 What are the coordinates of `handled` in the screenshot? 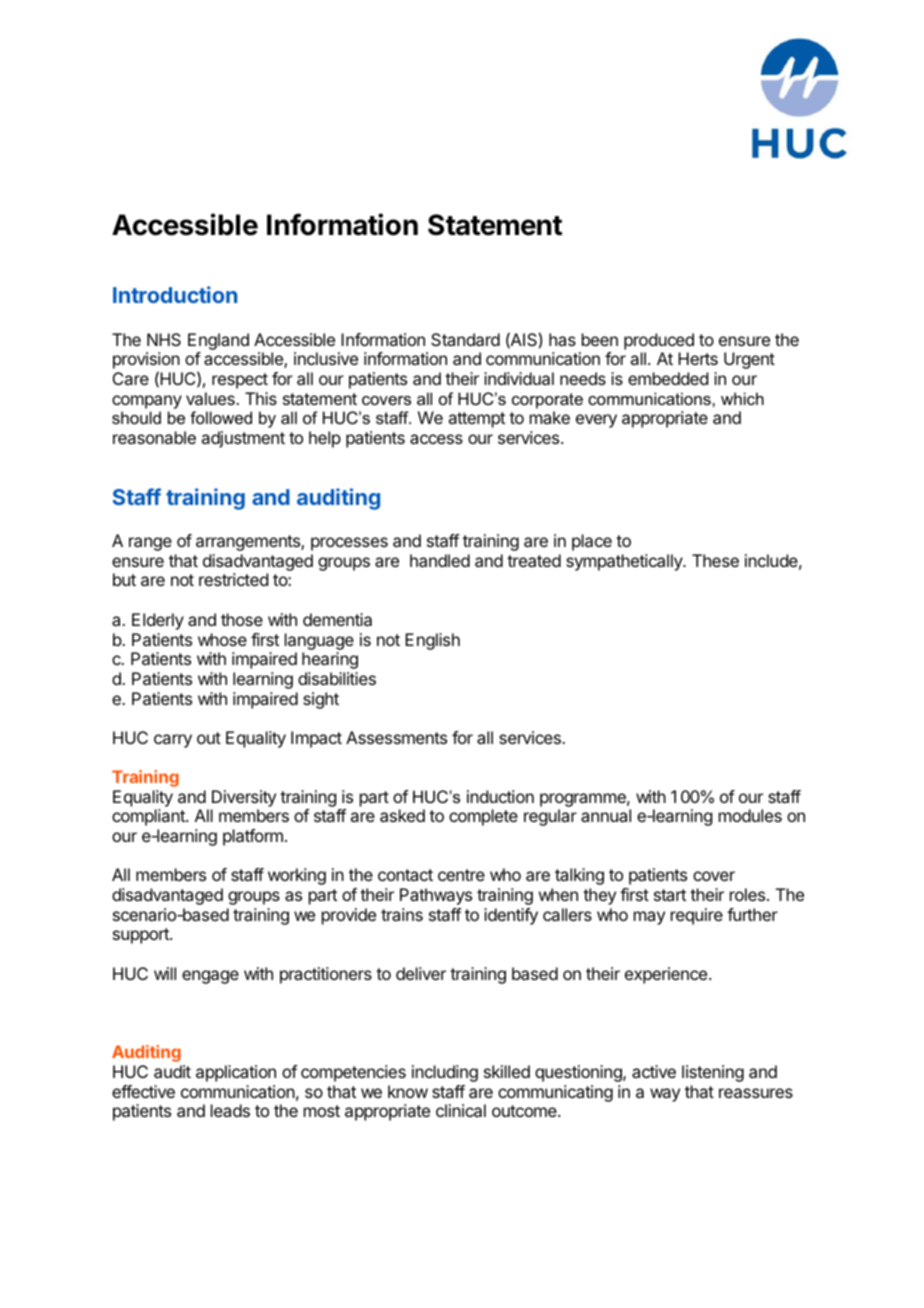 It's located at (440, 560).
